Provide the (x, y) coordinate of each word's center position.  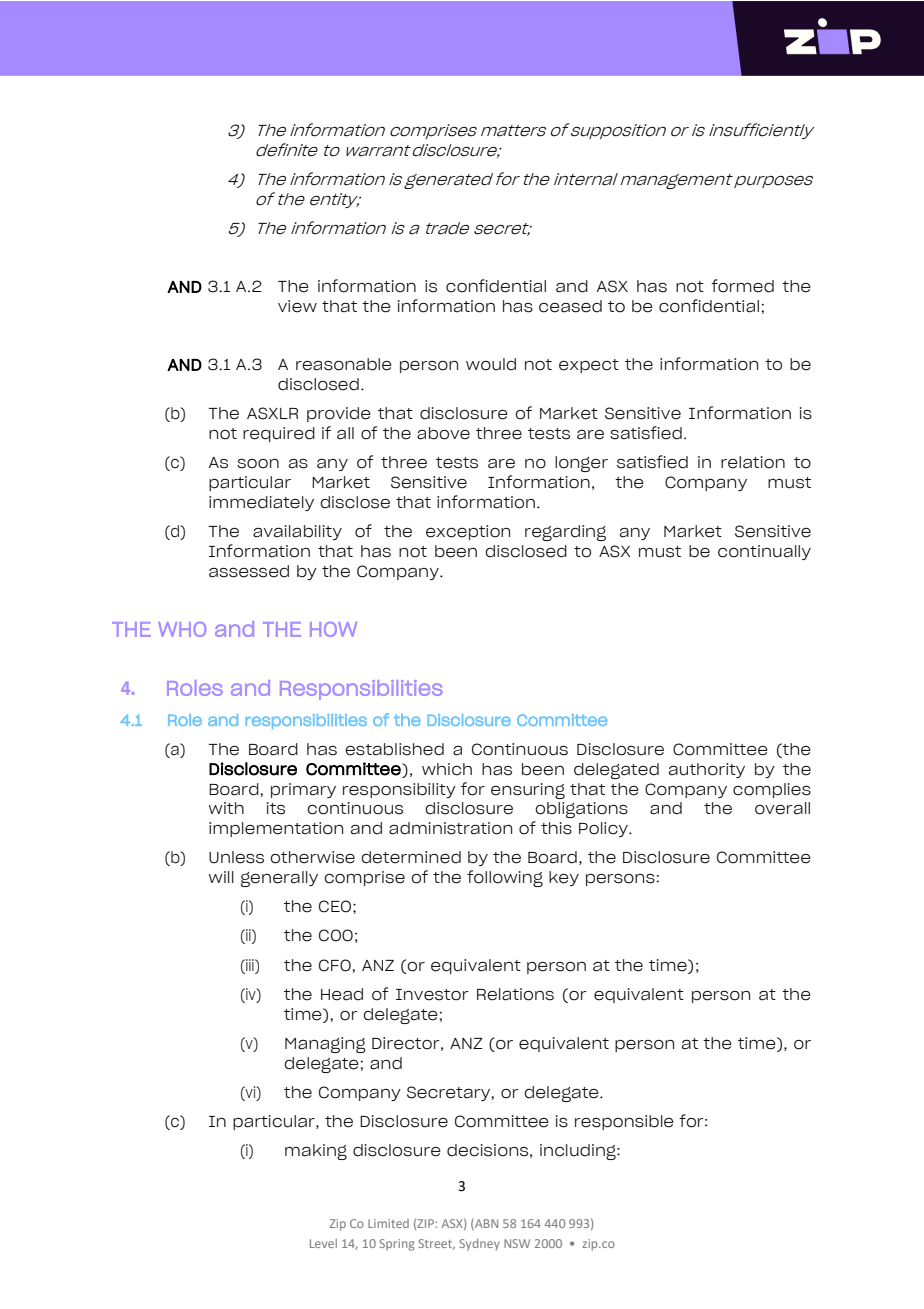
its (276, 808)
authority (707, 770)
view (297, 306)
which (447, 769)
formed (742, 286)
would (491, 364)
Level (323, 1243)
